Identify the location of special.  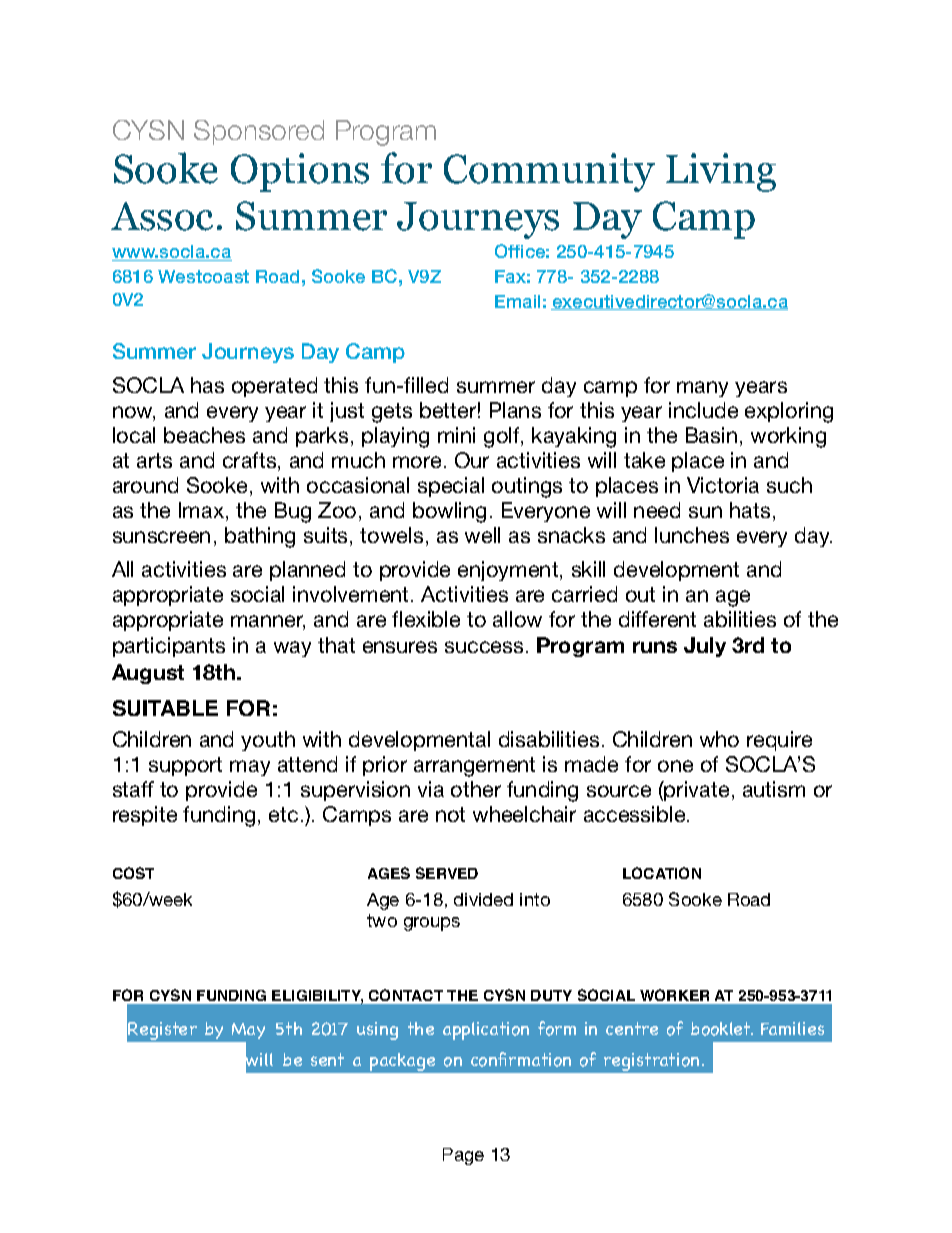
(451, 487).
